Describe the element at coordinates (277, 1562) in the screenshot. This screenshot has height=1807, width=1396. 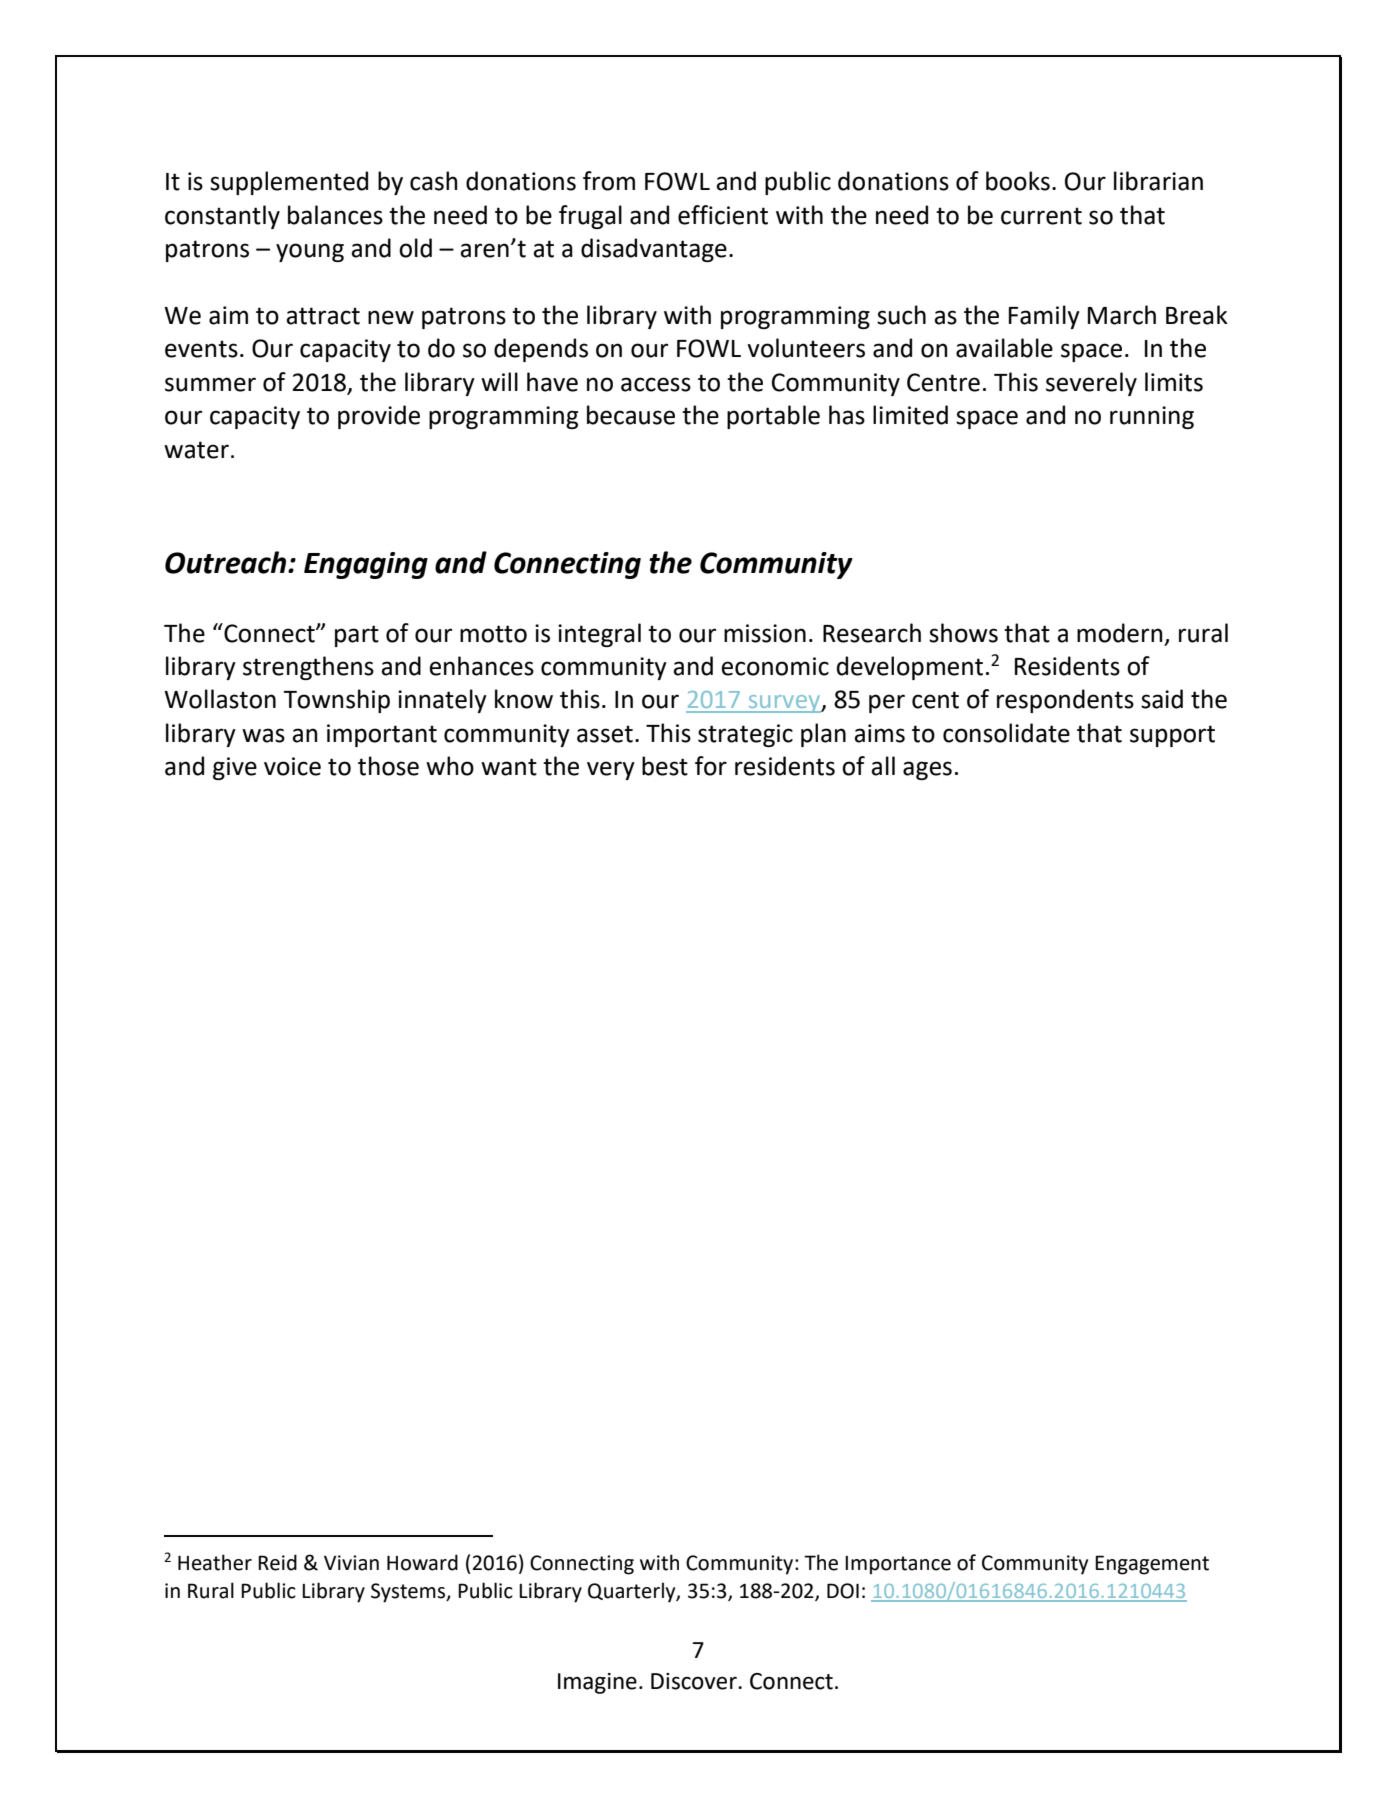
I see `Reid` at that location.
